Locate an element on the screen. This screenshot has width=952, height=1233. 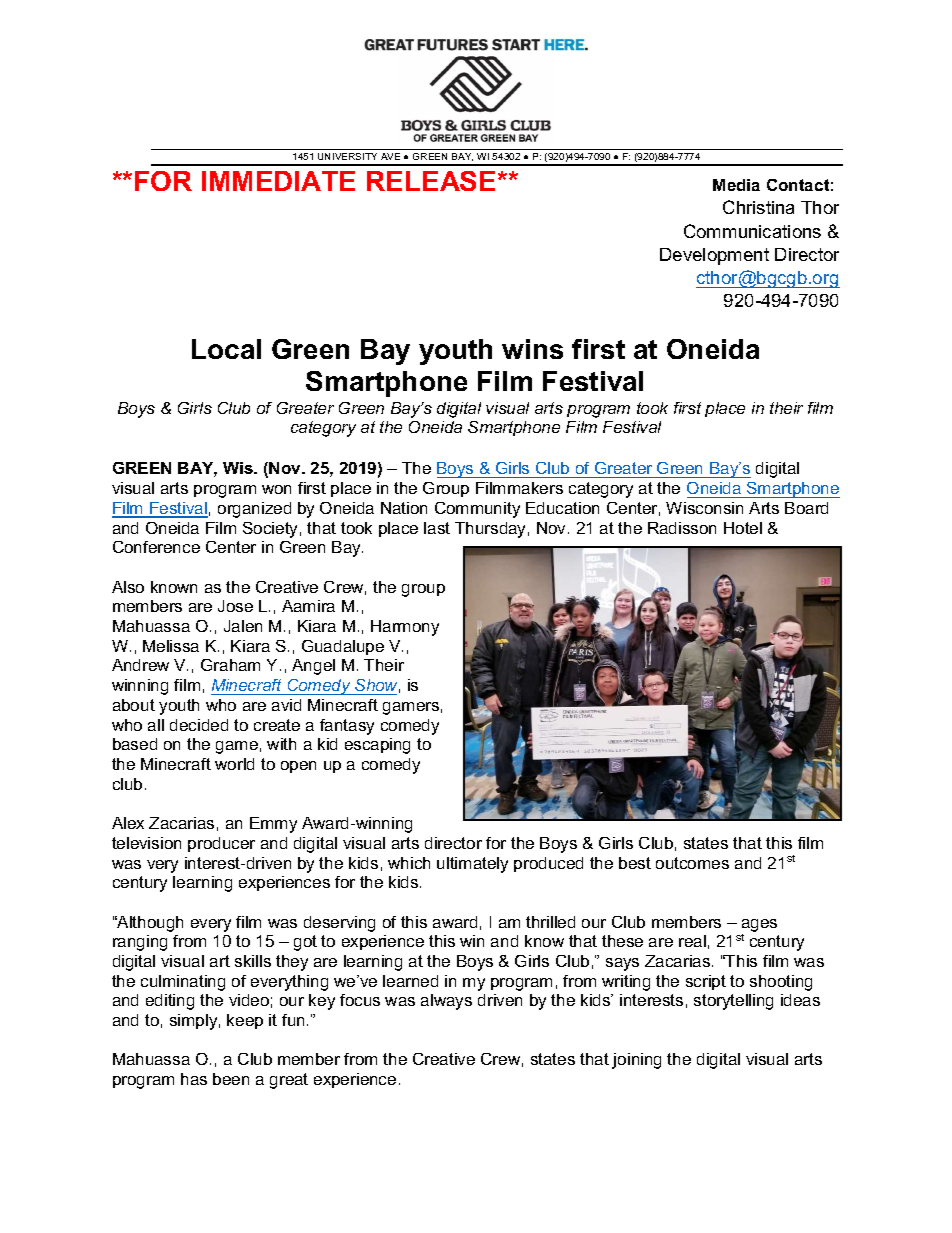
Hotel is located at coordinates (743, 528).
